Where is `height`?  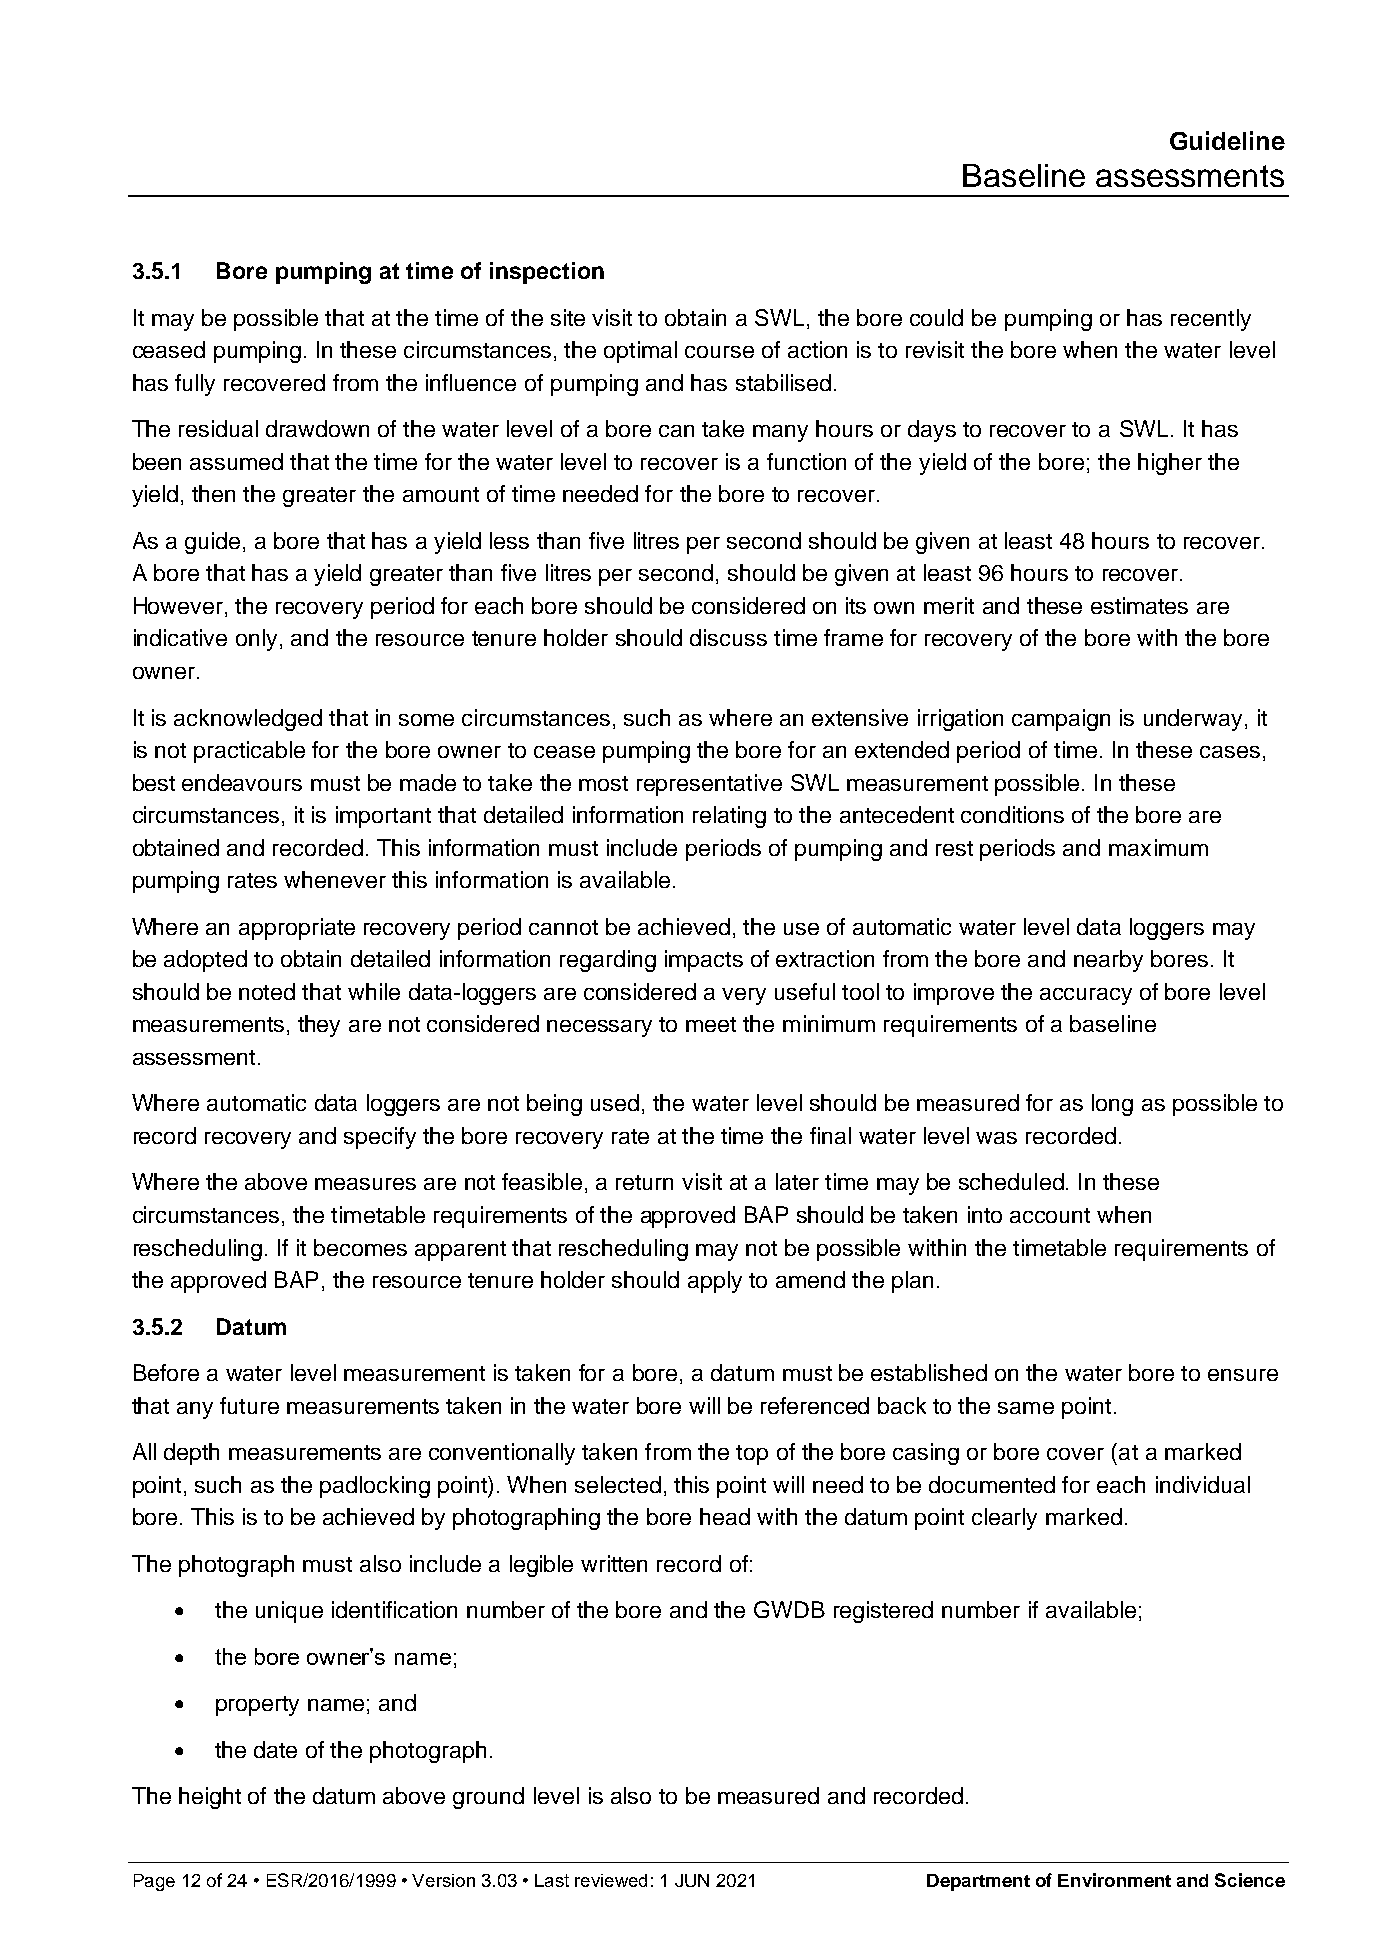
height is located at coordinates (210, 1798).
